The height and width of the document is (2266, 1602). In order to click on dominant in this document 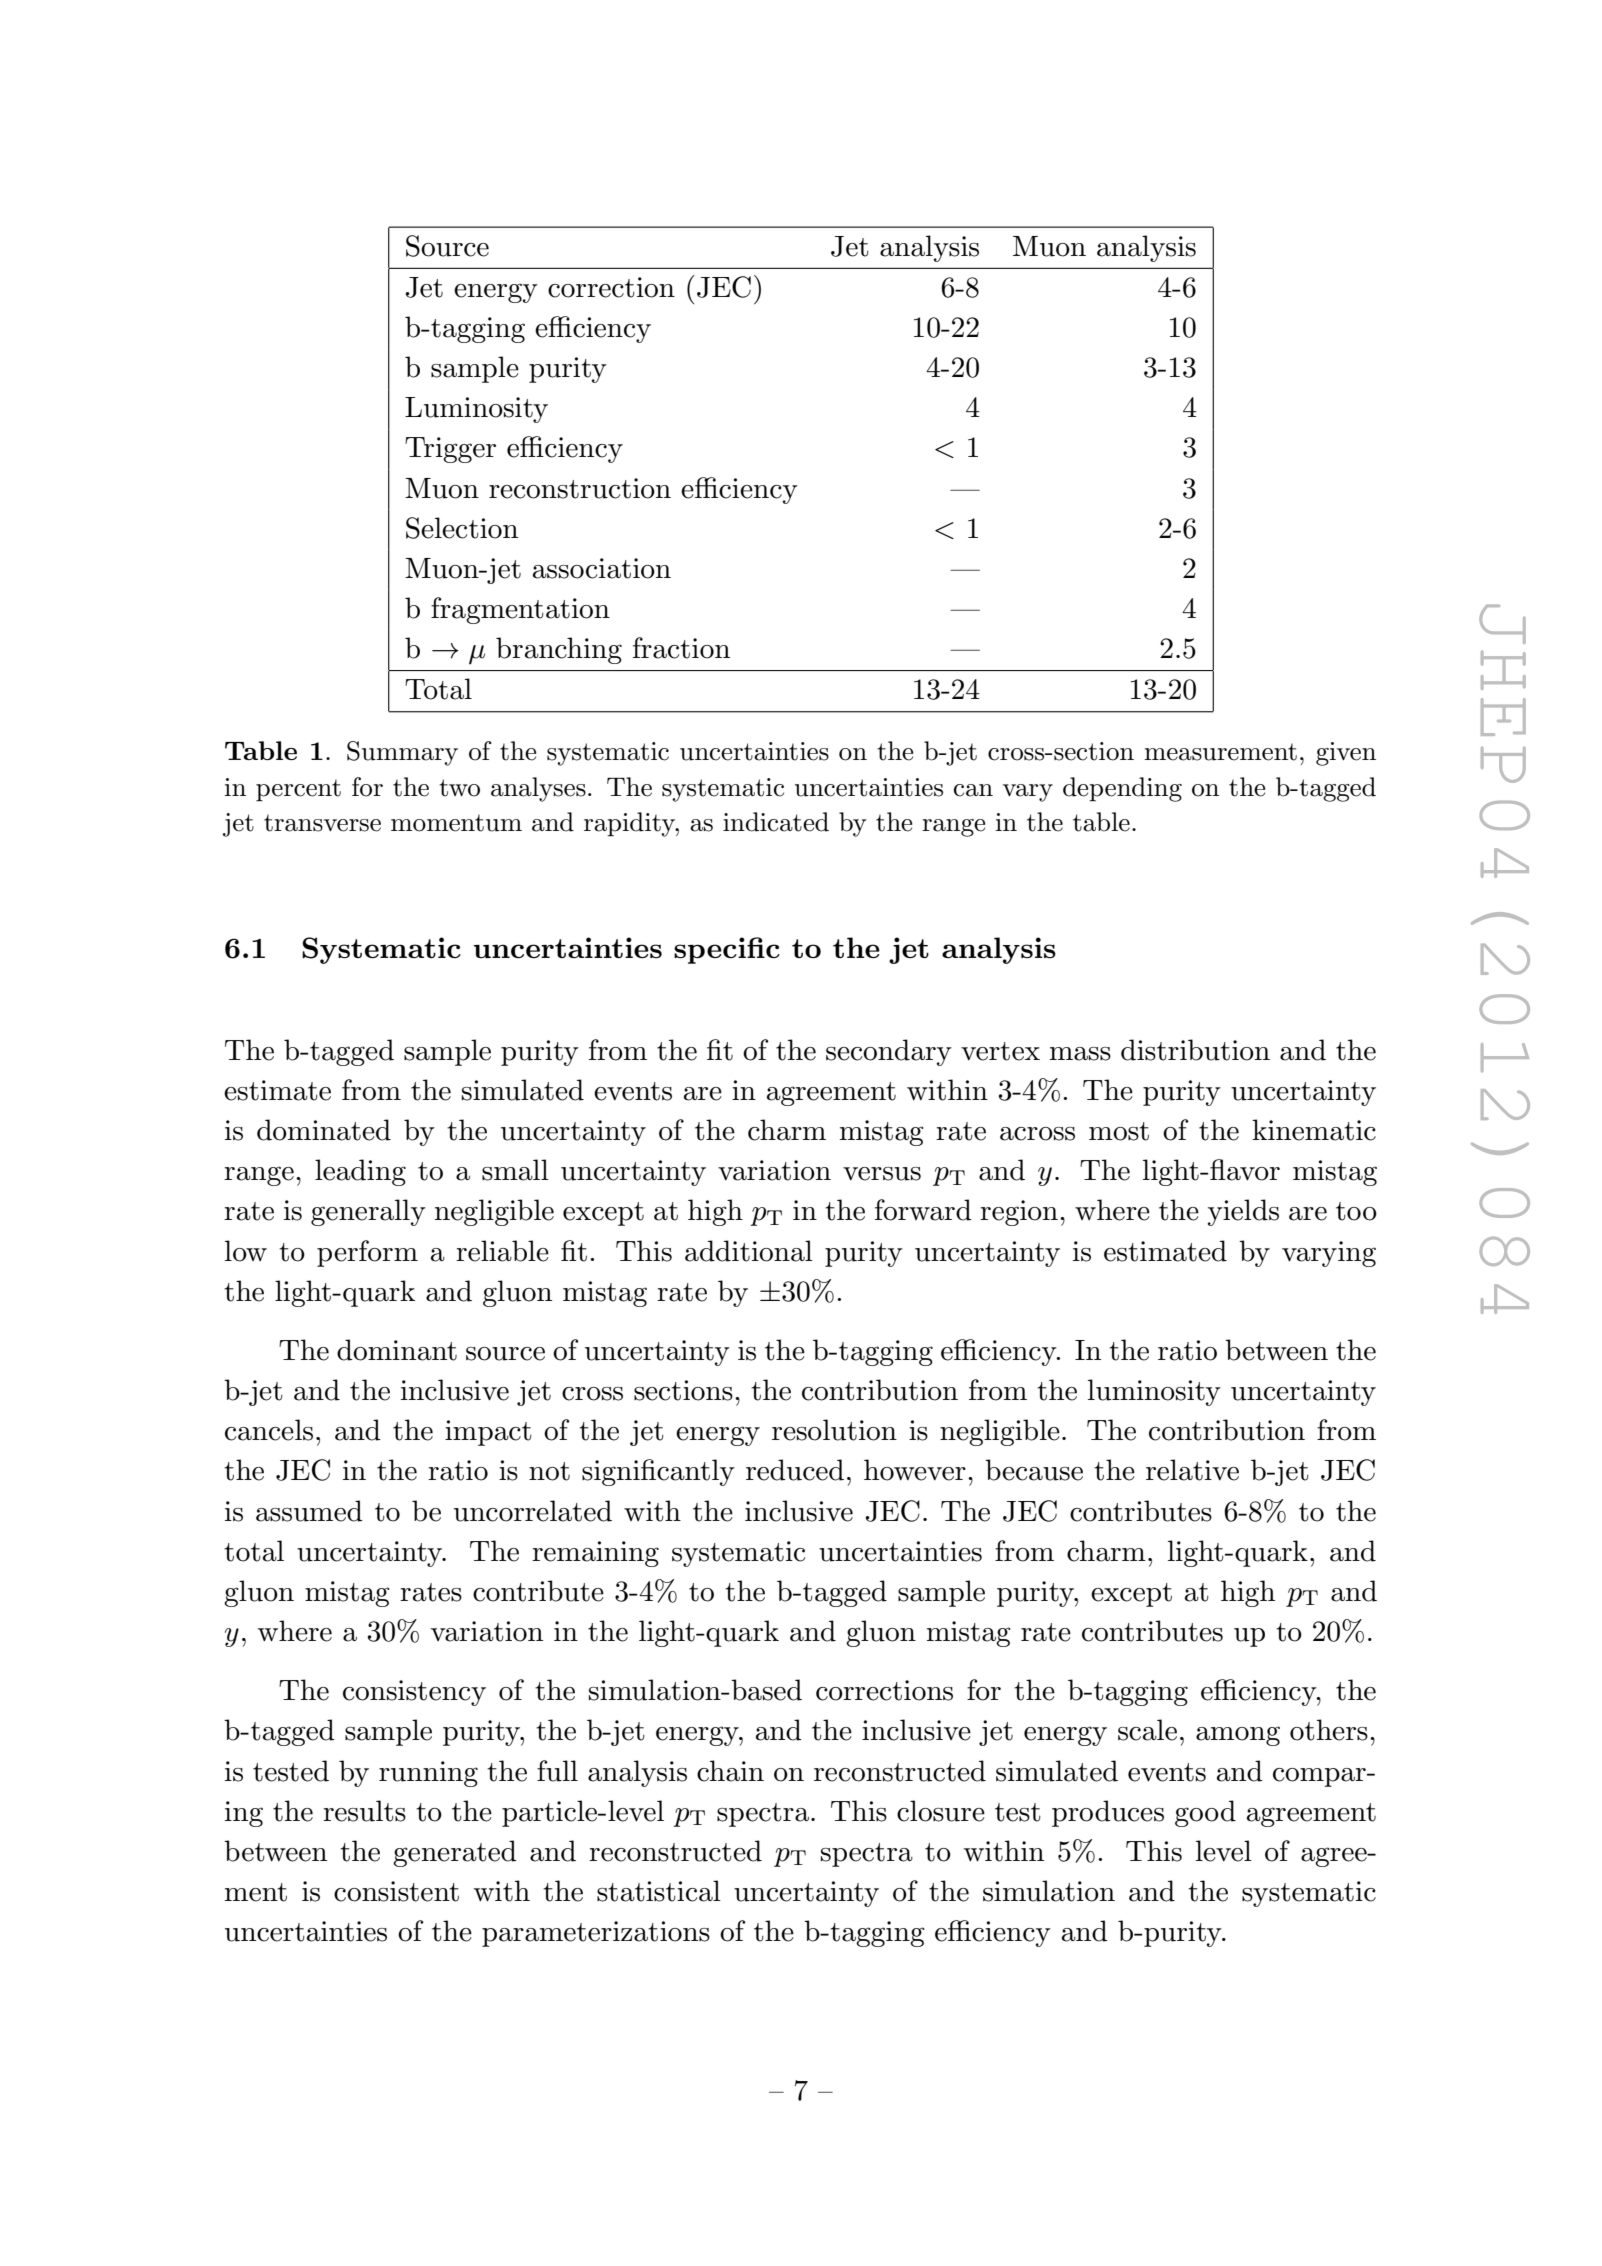, I will do `click(397, 1350)`.
